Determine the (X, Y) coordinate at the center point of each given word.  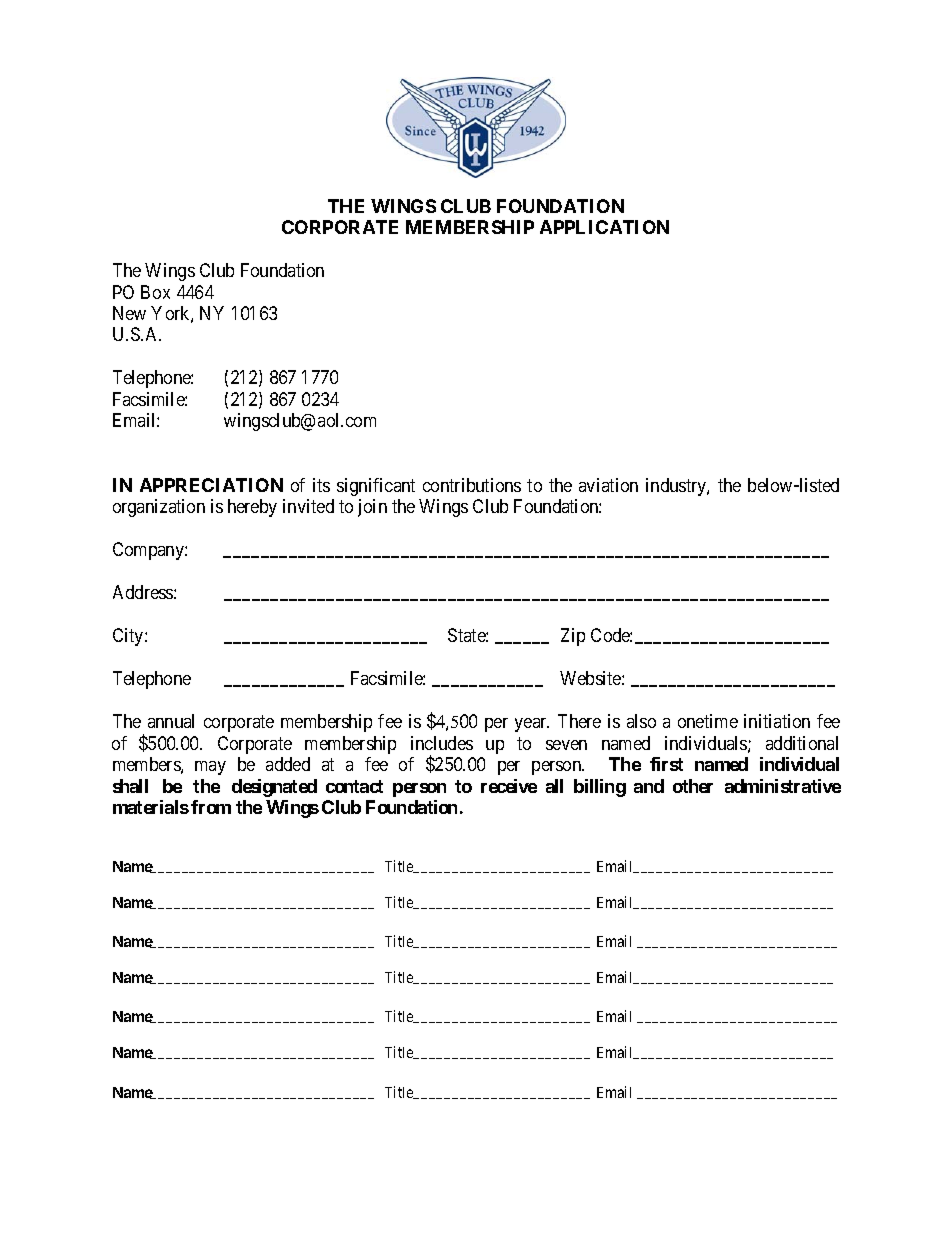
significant (376, 487)
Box (155, 292)
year (532, 725)
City (129, 637)
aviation (608, 485)
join (372, 508)
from (211, 807)
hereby (252, 508)
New (129, 313)
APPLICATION (604, 227)
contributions (472, 485)
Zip (573, 637)
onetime (708, 721)
